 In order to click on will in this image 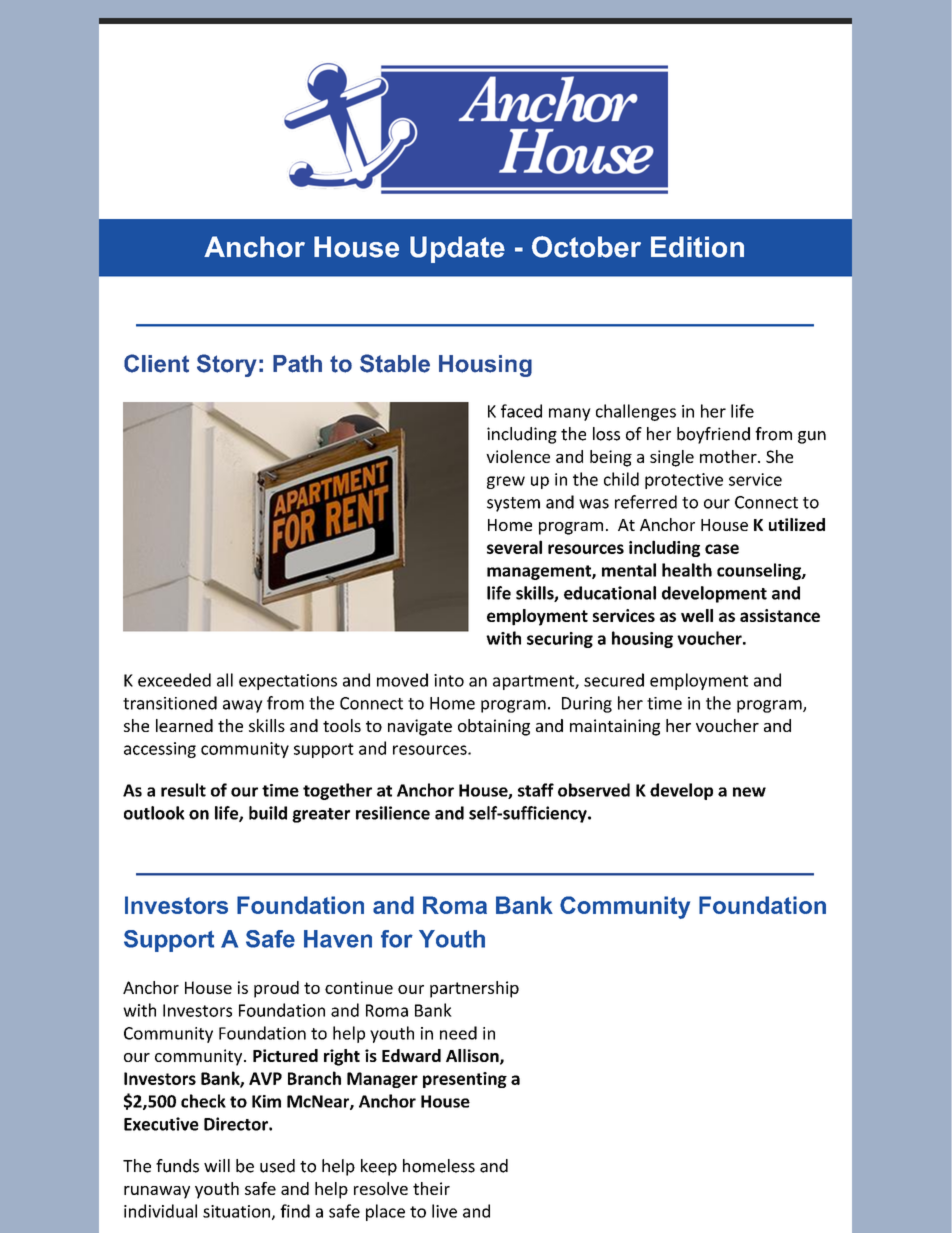, I will do `click(217, 1165)`.
